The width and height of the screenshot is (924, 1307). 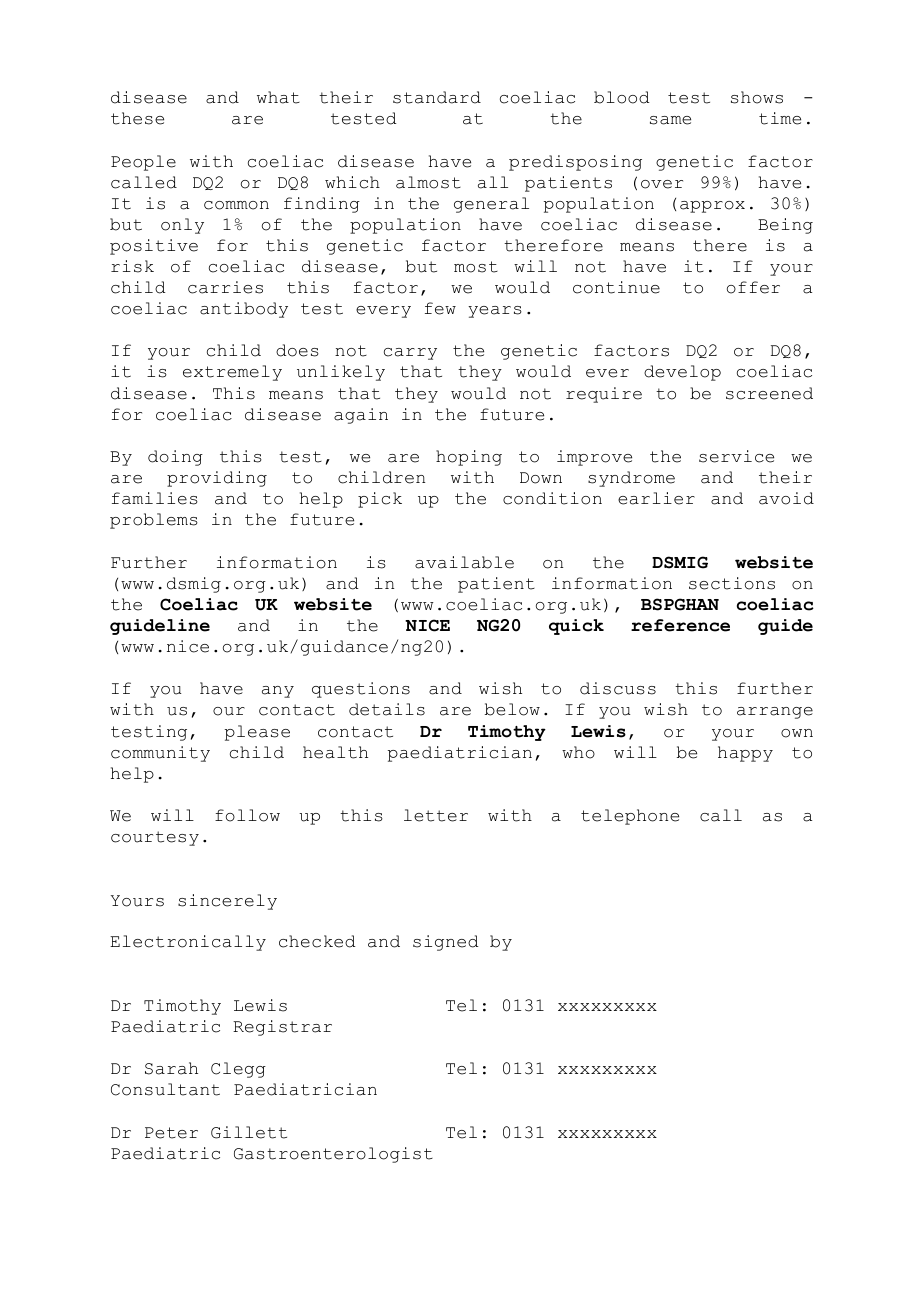 I want to click on reference, so click(x=680, y=625).
